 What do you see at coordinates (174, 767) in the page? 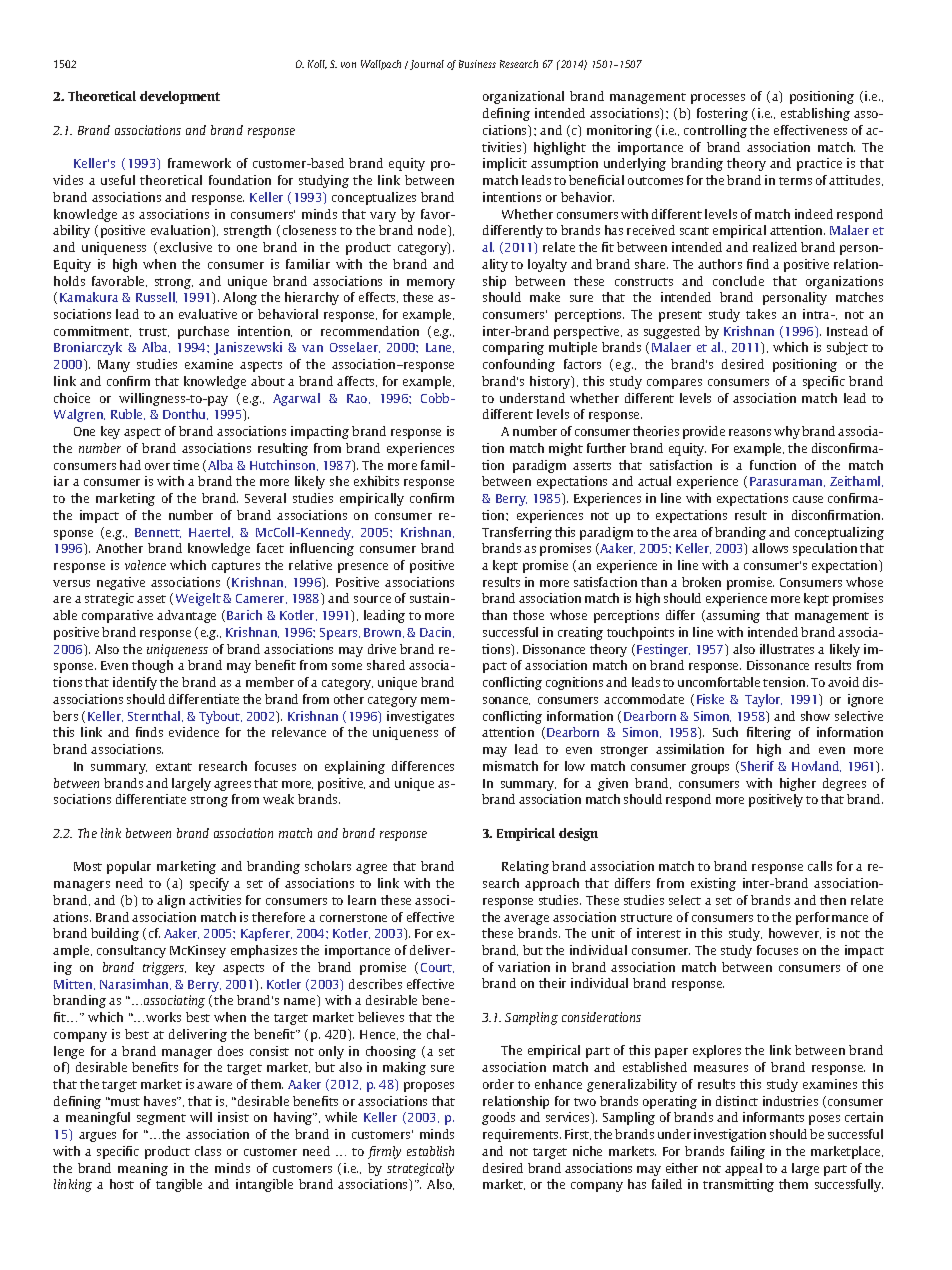
I see `extant` at bounding box center [174, 767].
